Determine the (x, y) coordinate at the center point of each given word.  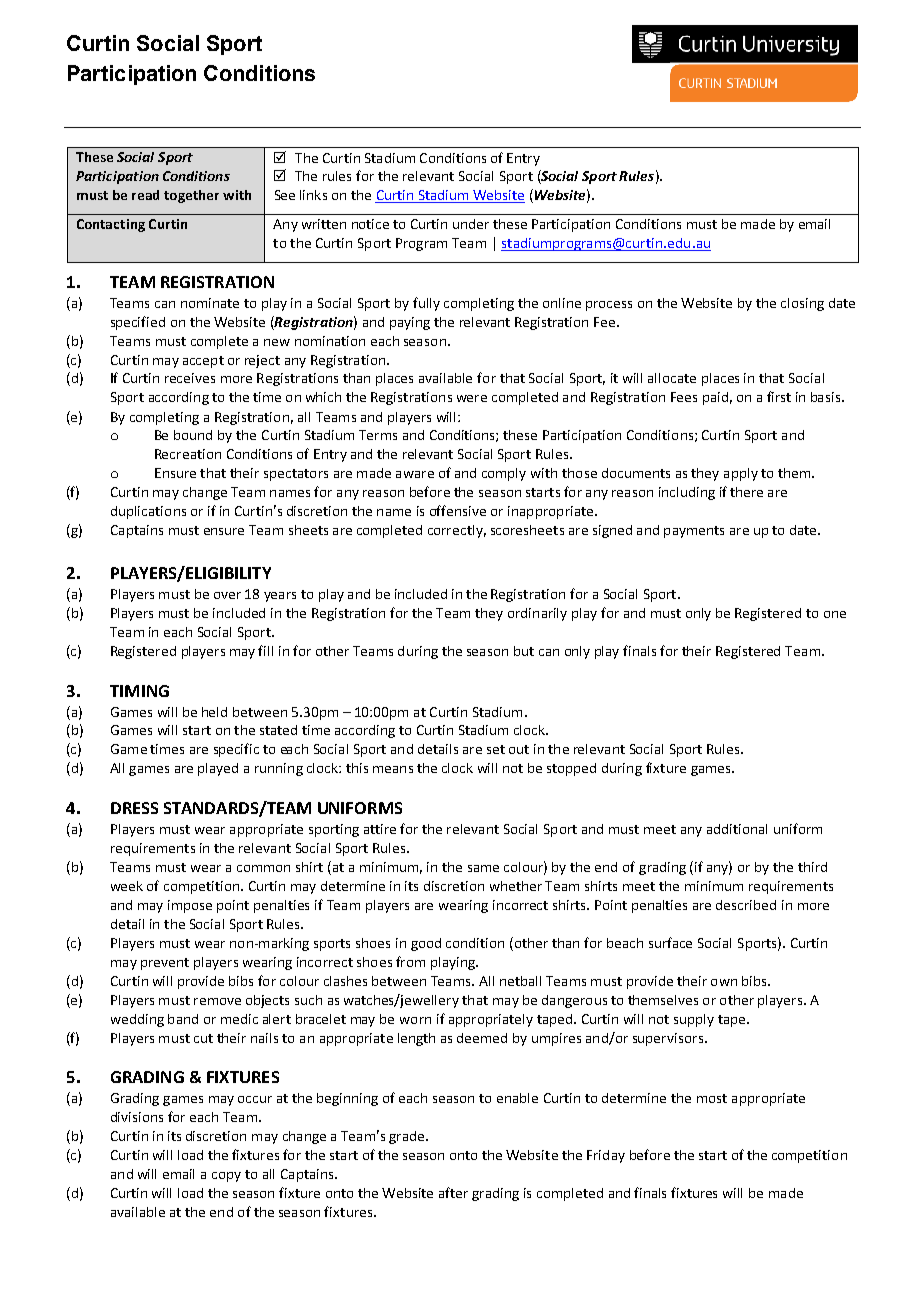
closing (802, 304)
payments (694, 532)
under (471, 224)
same (483, 868)
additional (737, 829)
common (263, 868)
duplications (148, 512)
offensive (458, 510)
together (191, 196)
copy (226, 1177)
